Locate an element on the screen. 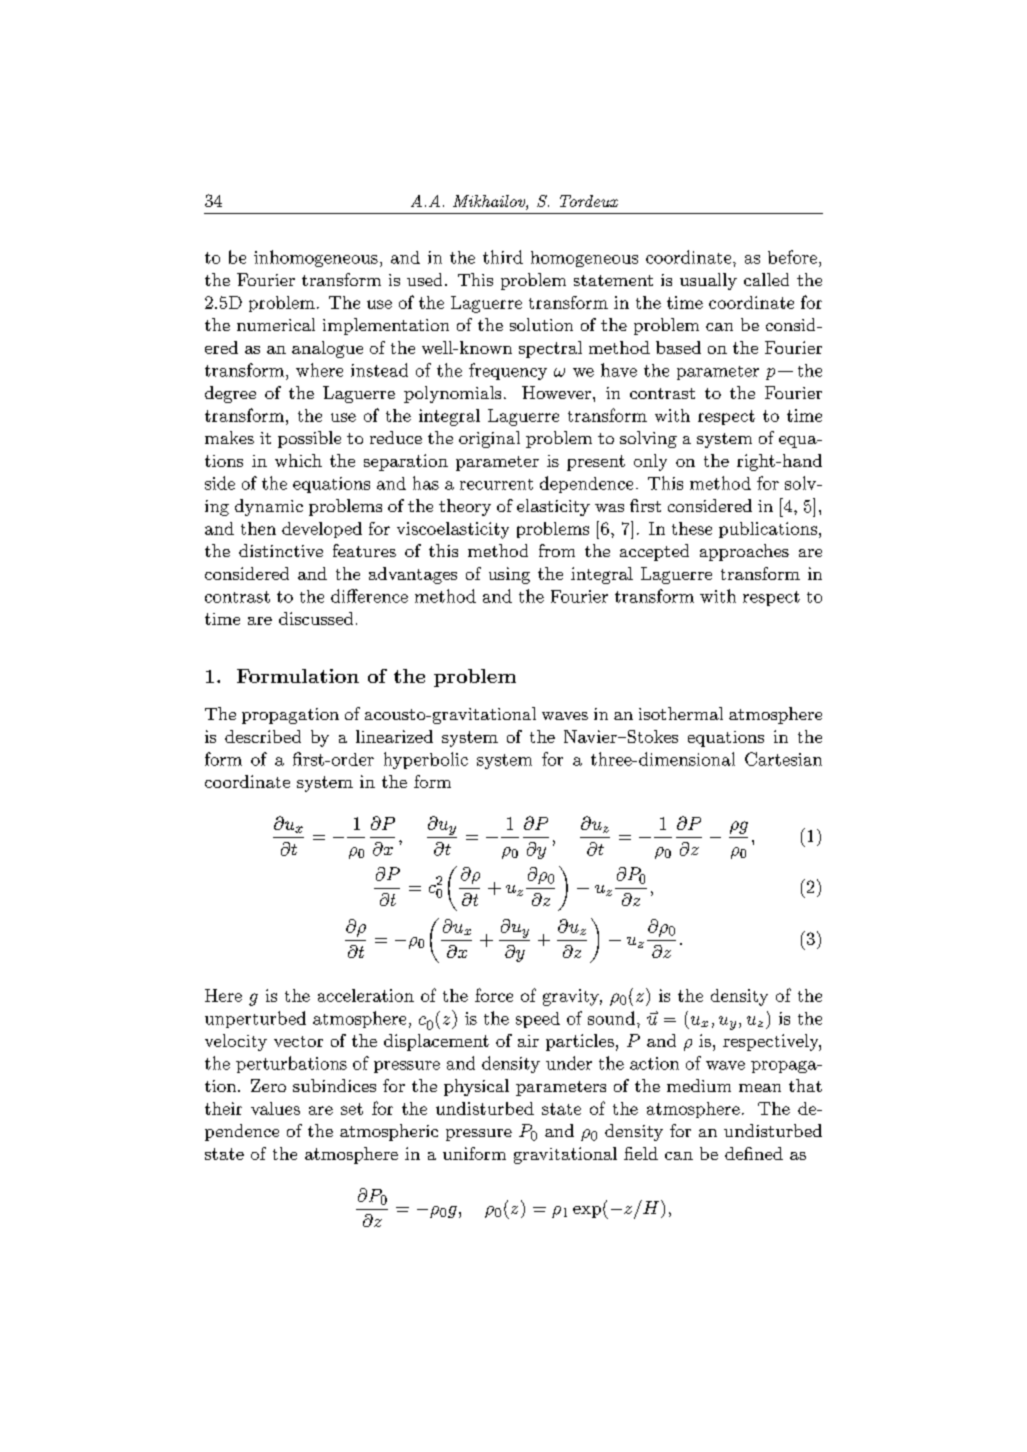 This screenshot has height=1452, width=1027. distinctive is located at coordinates (281, 550).
